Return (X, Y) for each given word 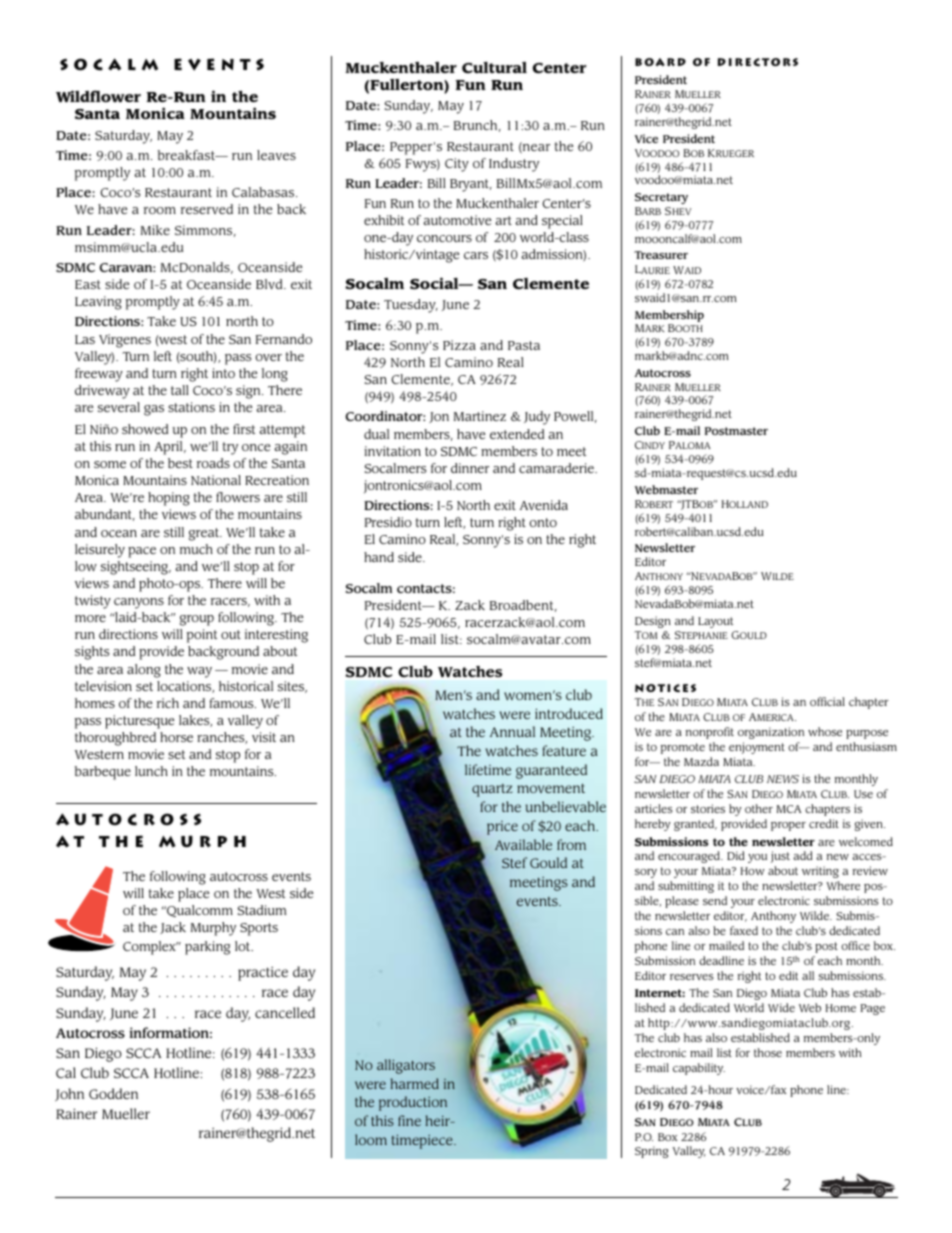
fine (409, 1120)
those (768, 1052)
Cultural (494, 67)
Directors (758, 62)
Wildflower (98, 96)
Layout (715, 622)
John (69, 1094)
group (197, 620)
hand (379, 557)
